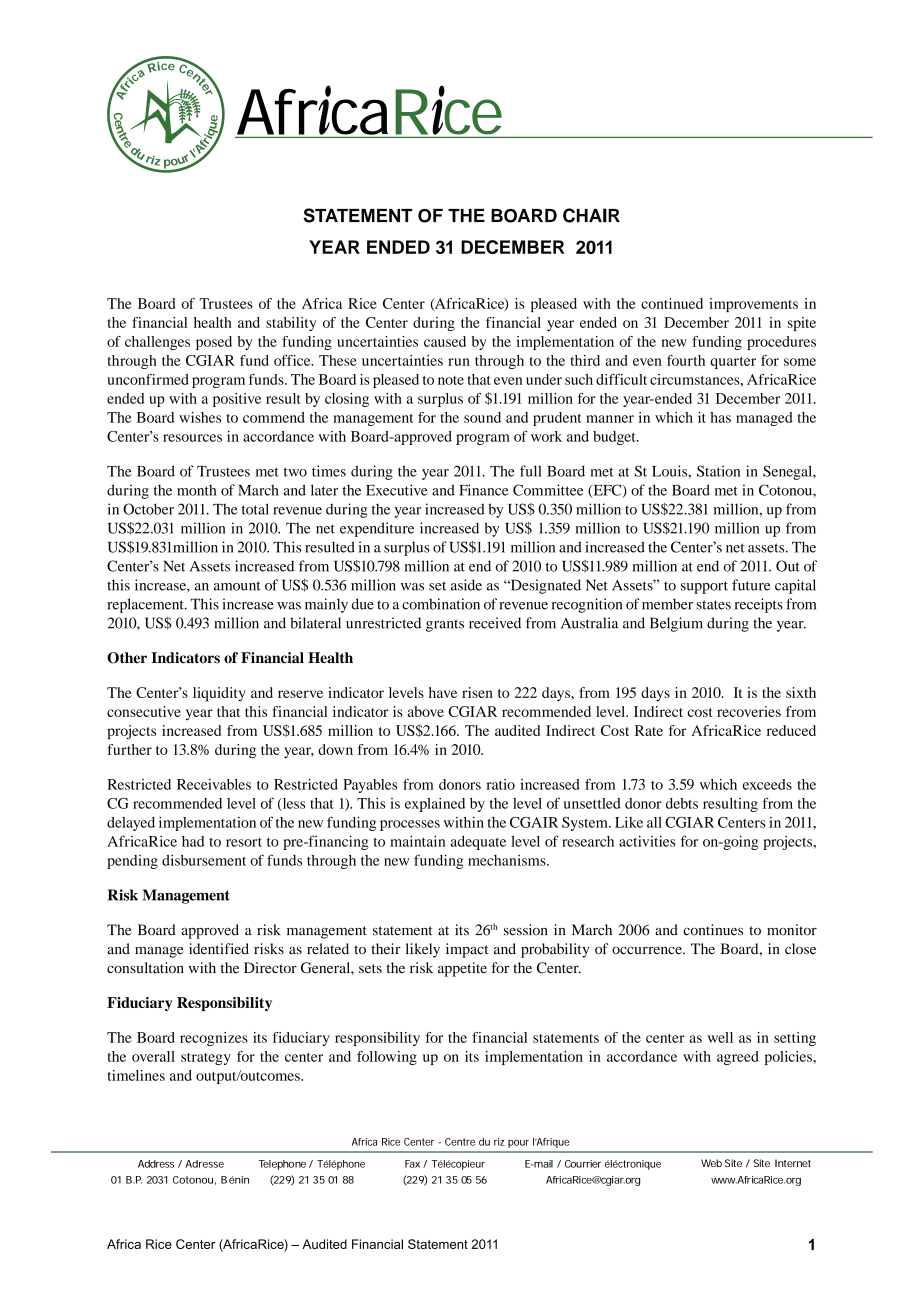 This image has width=924, height=1308. I want to click on total, so click(255, 509).
